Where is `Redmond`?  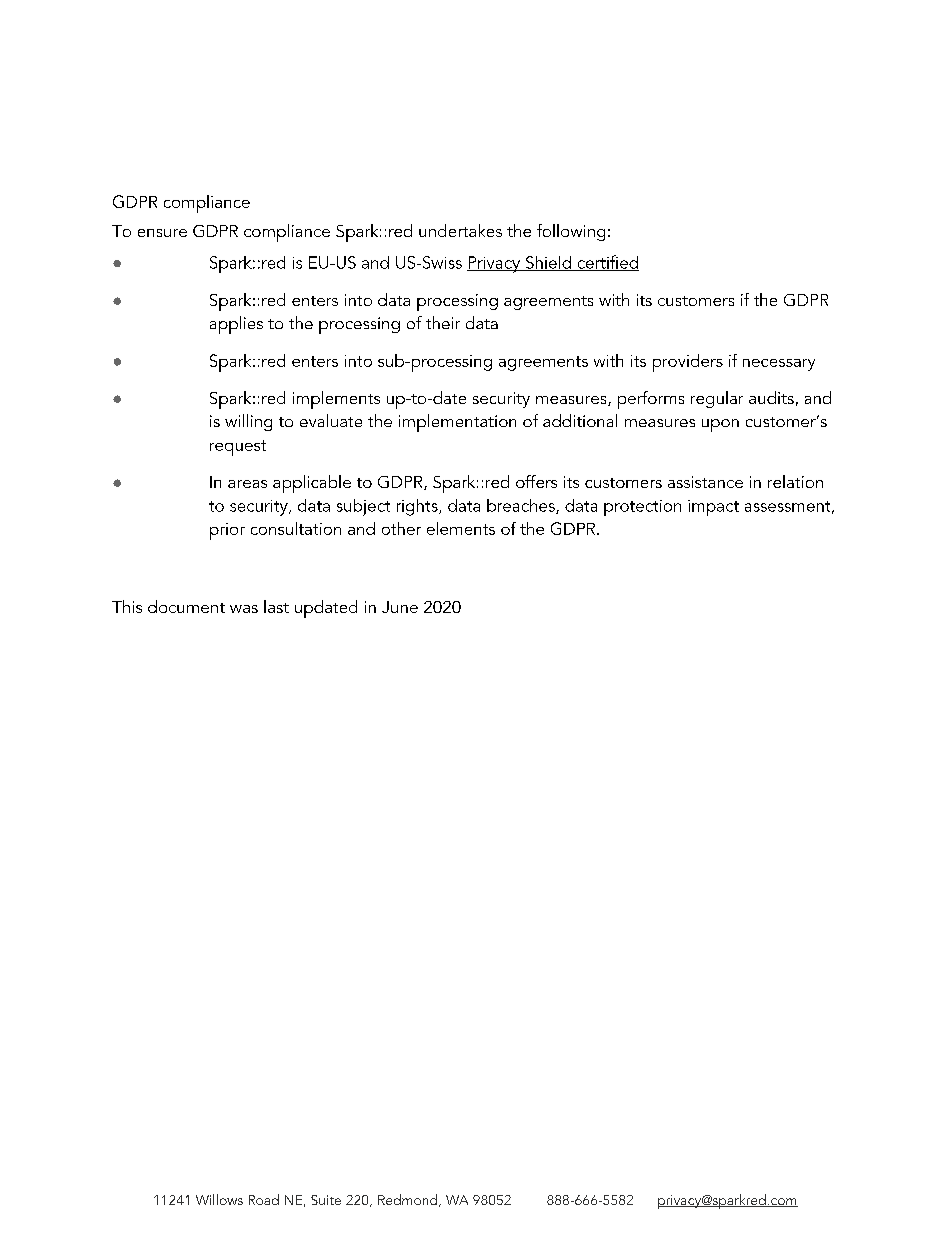
Redmond is located at coordinates (409, 1200).
